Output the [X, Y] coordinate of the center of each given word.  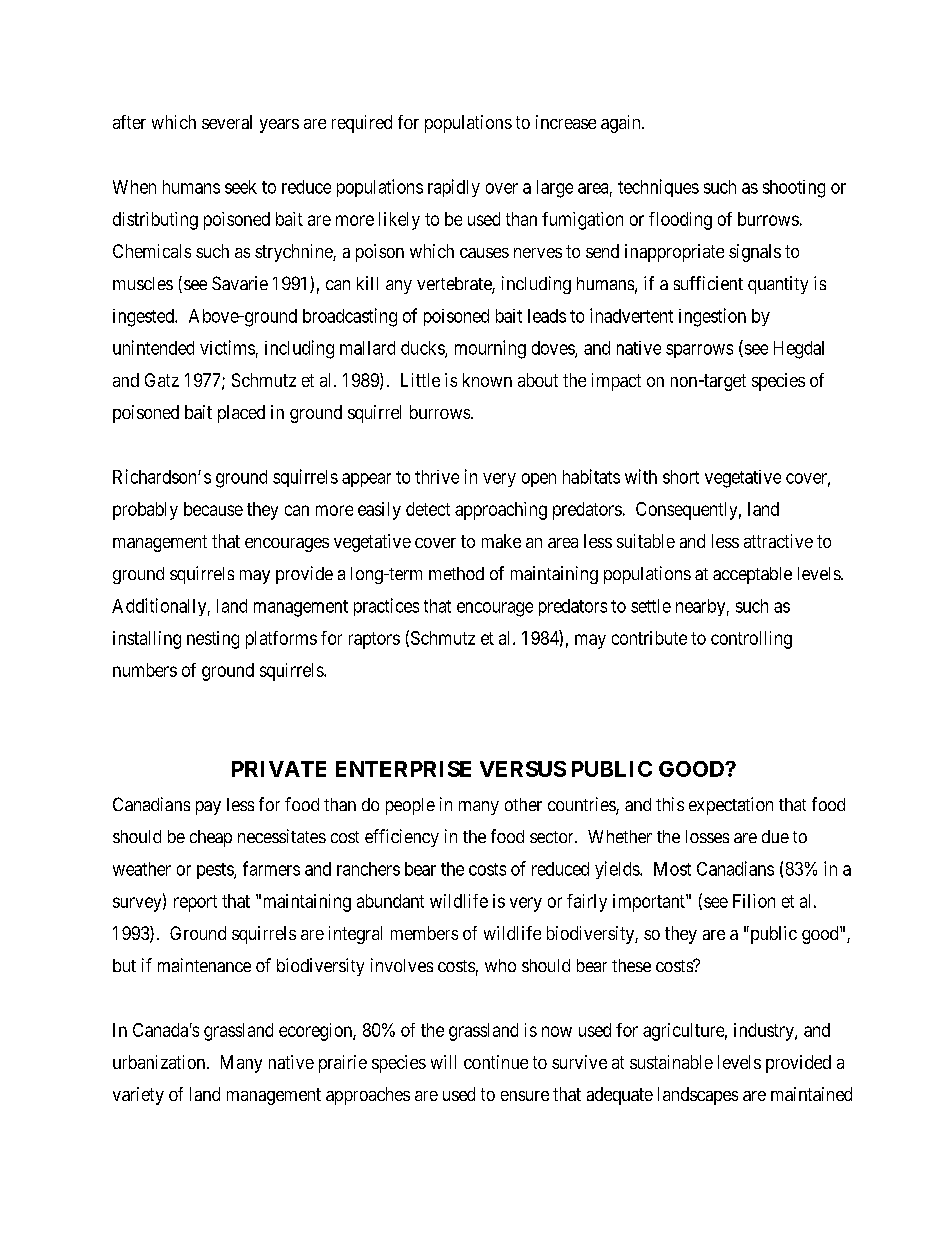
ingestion [712, 317]
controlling [751, 640]
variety [138, 1096]
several [227, 122]
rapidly [454, 188]
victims [227, 347]
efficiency [402, 838]
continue [496, 1062]
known [487, 380]
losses [707, 836]
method [456, 573]
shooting [794, 189]
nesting [213, 640]
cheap [211, 838]
